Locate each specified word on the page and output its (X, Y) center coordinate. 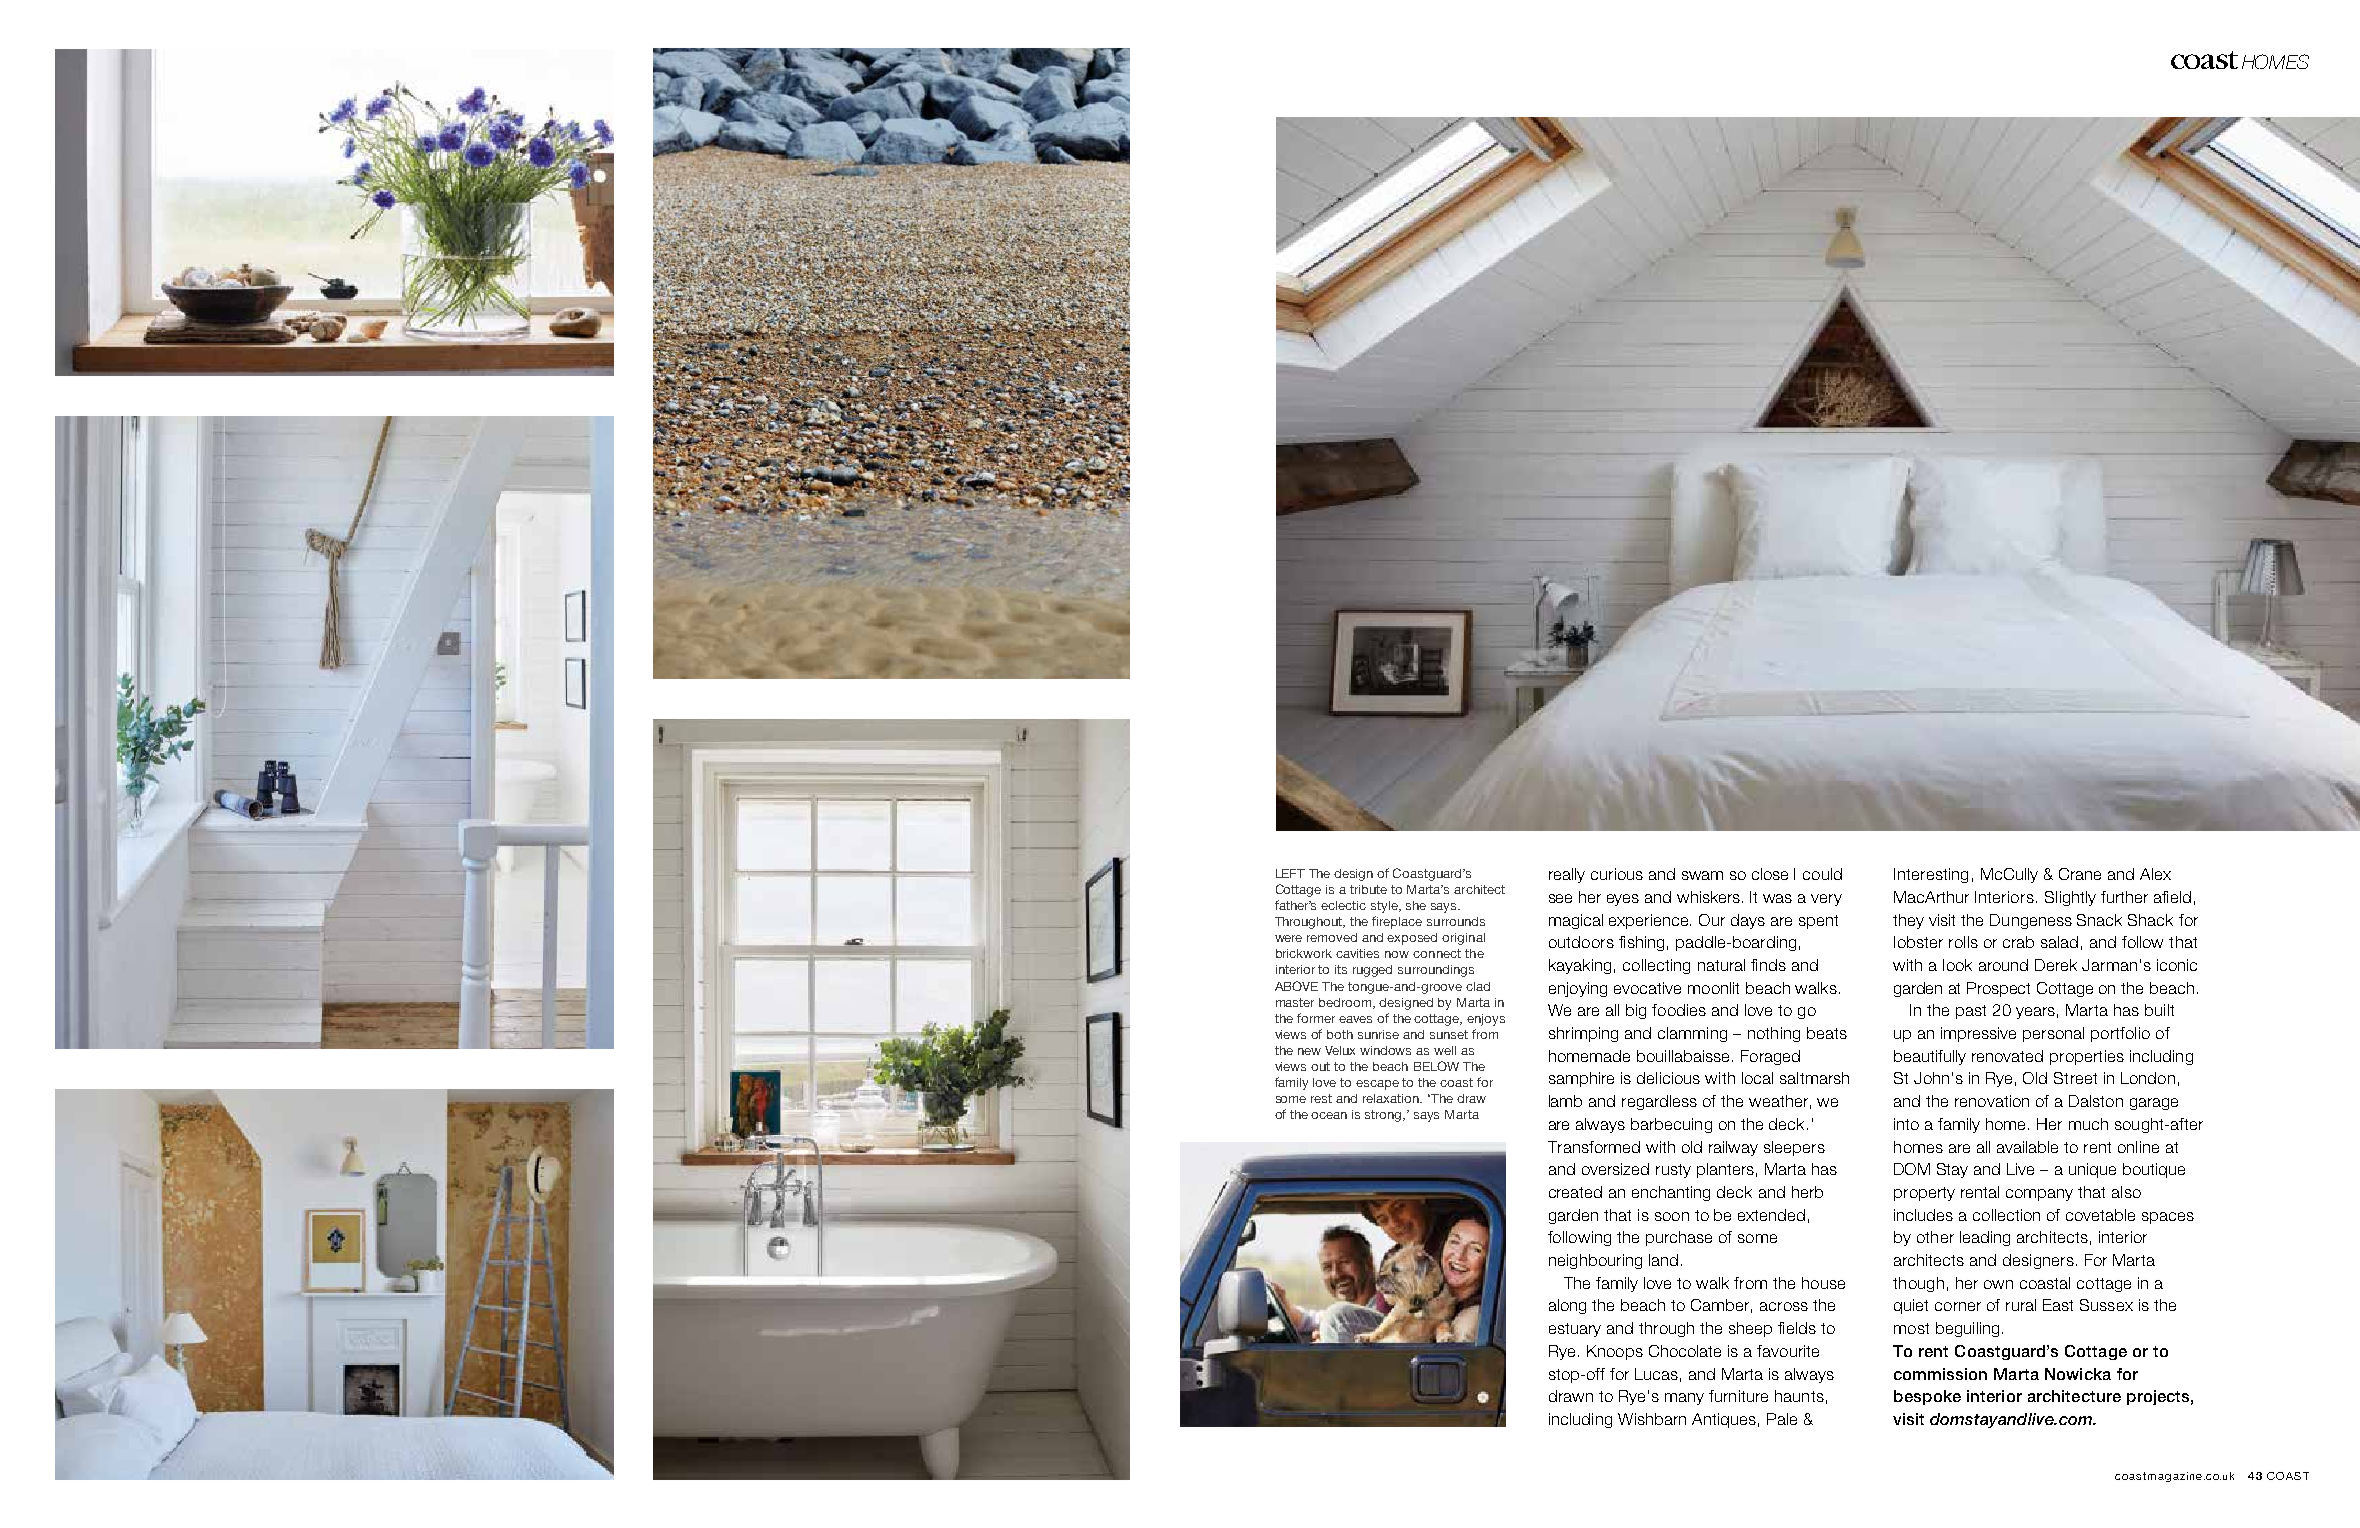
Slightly (2070, 898)
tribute (1368, 889)
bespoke (1927, 1397)
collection (2006, 1215)
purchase (1679, 1238)
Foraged (1770, 1057)
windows (1385, 1050)
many (1684, 1399)
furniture (1738, 1396)
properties (2087, 1057)
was (1777, 898)
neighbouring (1595, 1261)
